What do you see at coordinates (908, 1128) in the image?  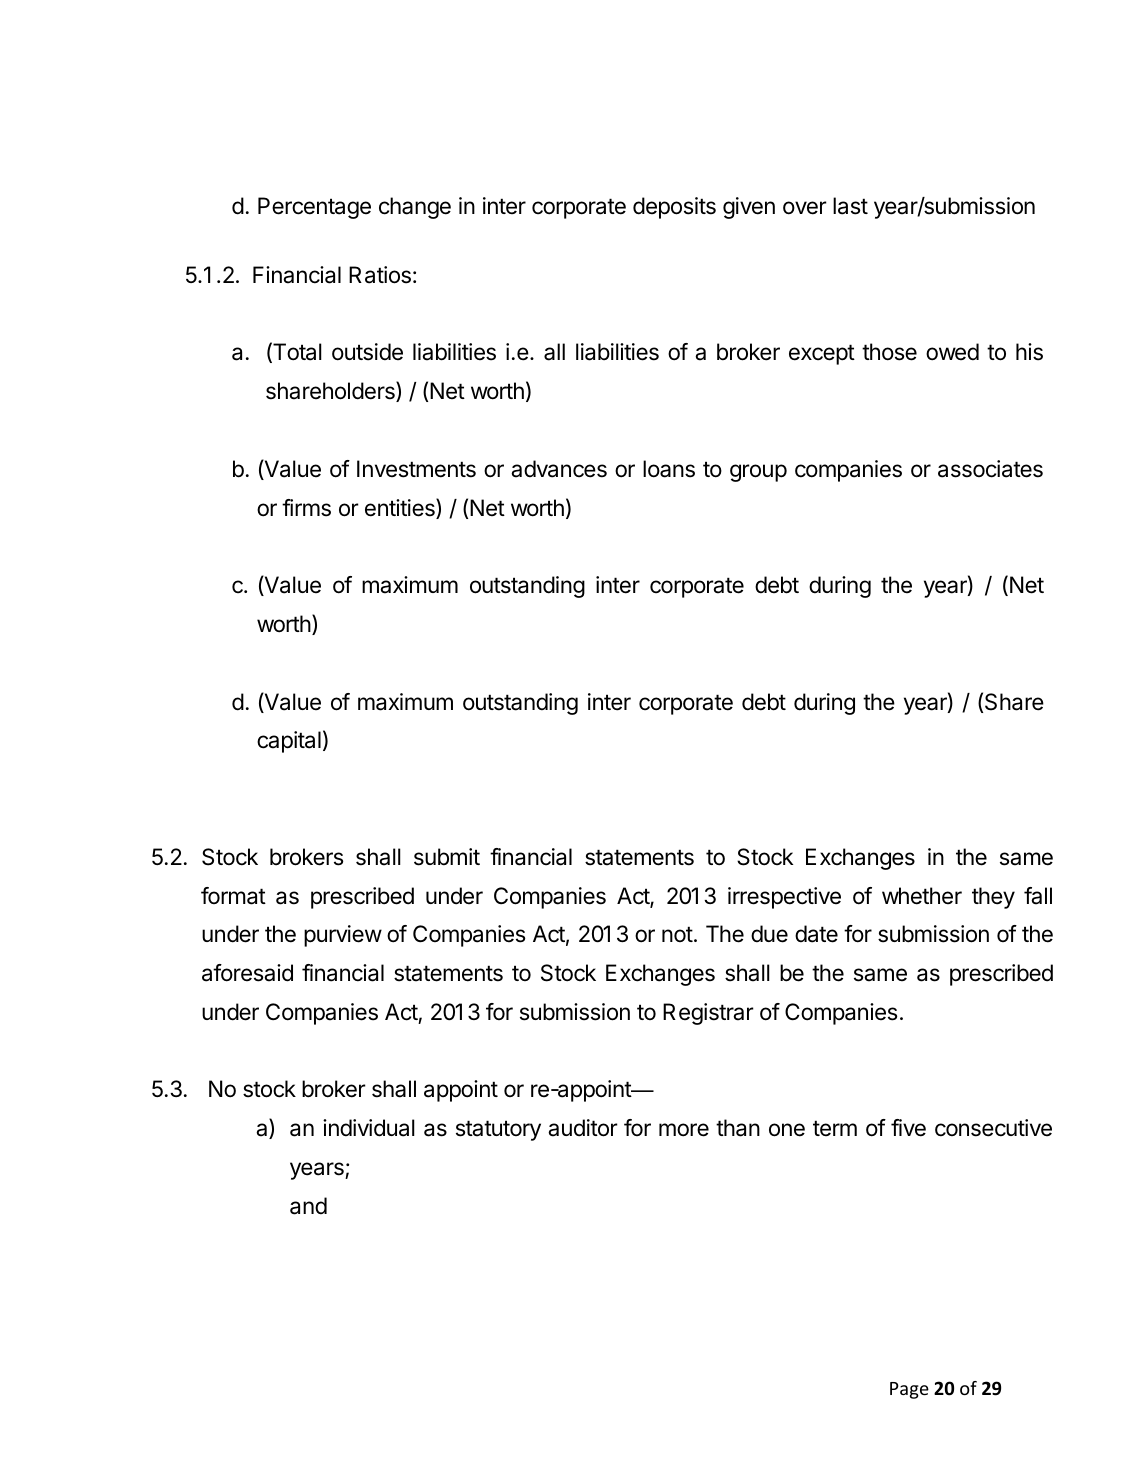 I see `five` at bounding box center [908, 1128].
